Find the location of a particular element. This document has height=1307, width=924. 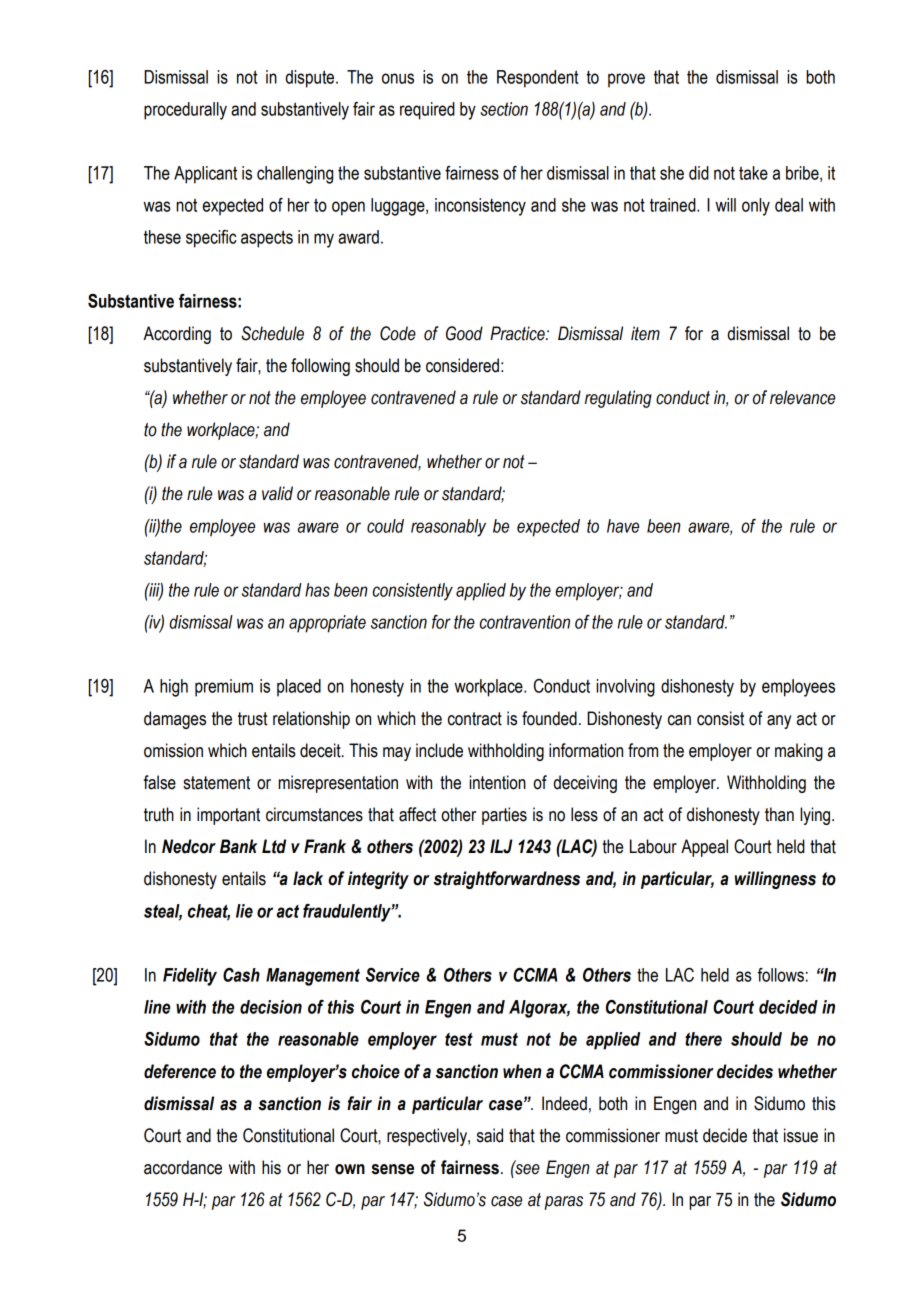

have is located at coordinates (623, 526).
